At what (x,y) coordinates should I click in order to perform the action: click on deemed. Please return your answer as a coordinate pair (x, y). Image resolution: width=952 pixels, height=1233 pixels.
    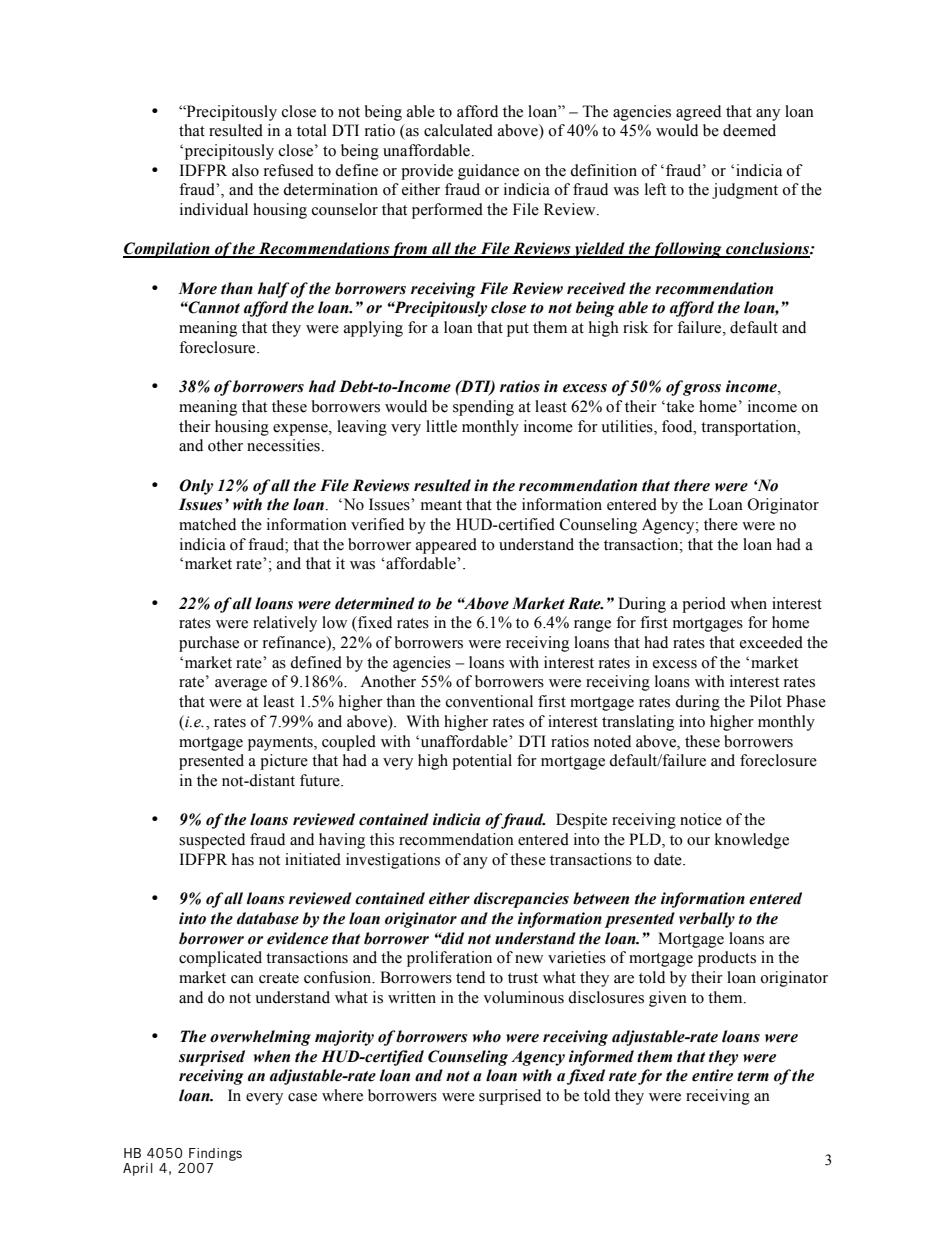
    Looking at the image, I should click on (749, 130).
